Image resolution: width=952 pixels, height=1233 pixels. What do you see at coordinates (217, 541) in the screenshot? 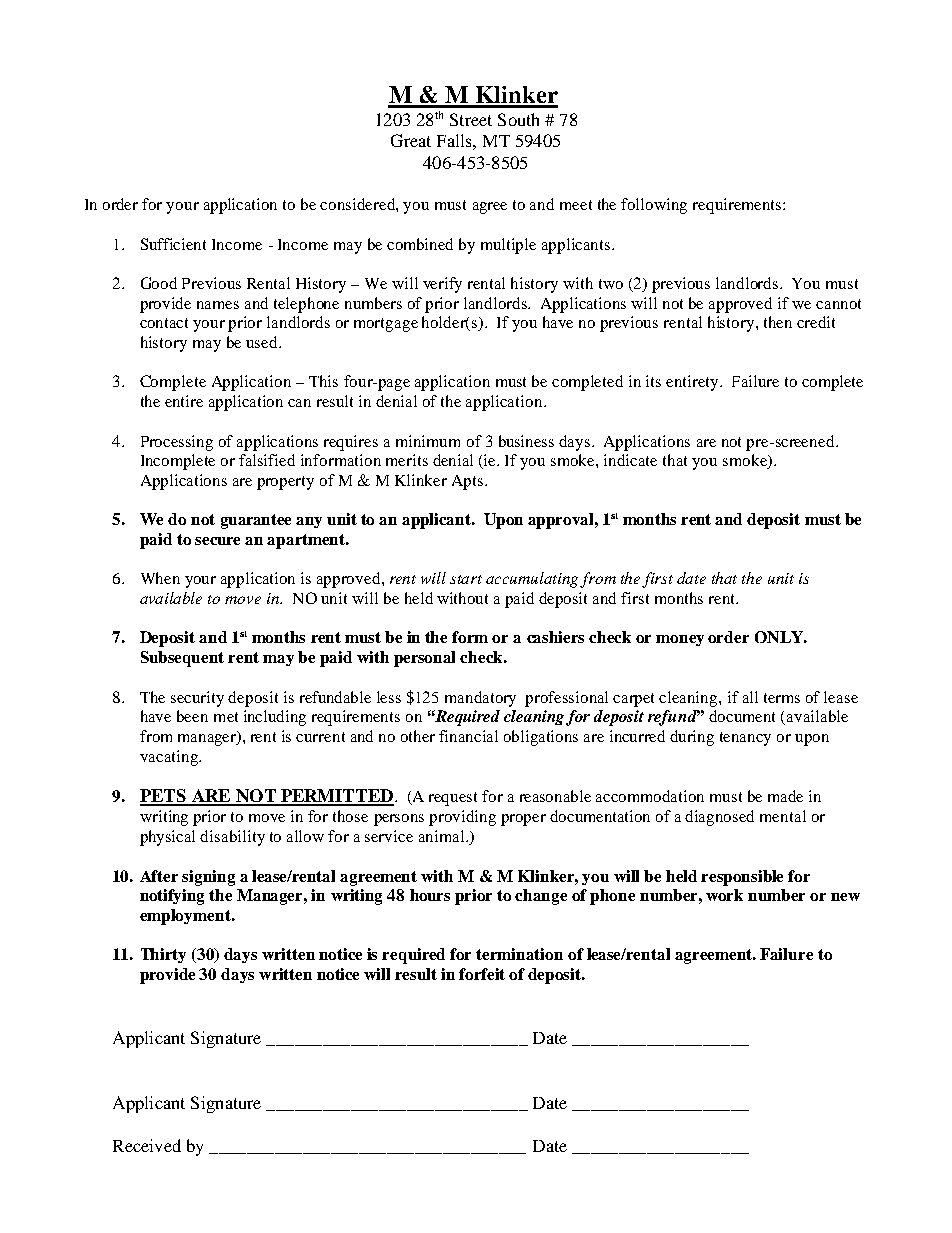
I see `secure` at bounding box center [217, 541].
